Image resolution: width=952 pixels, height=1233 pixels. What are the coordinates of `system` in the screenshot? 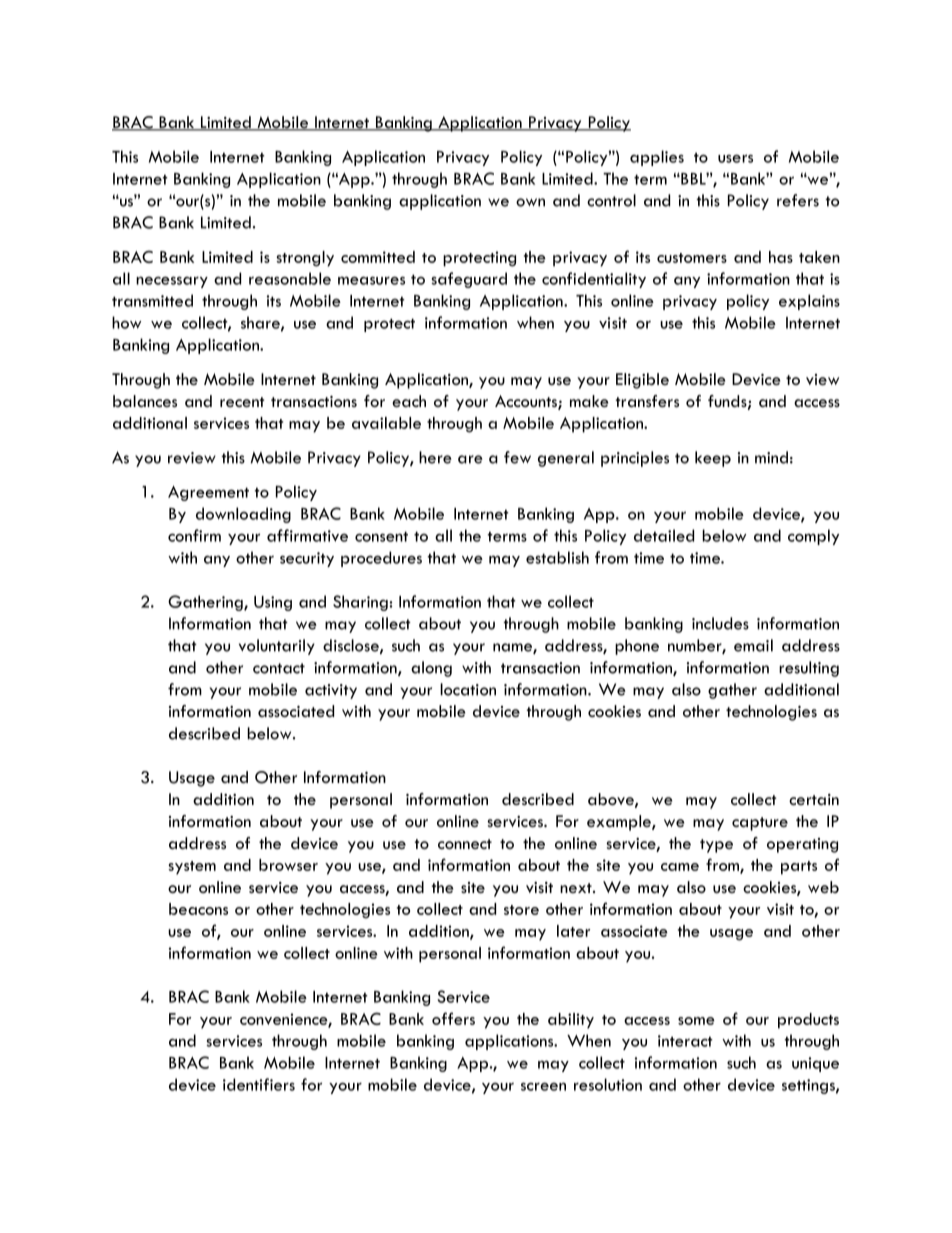 It's located at (192, 868).
